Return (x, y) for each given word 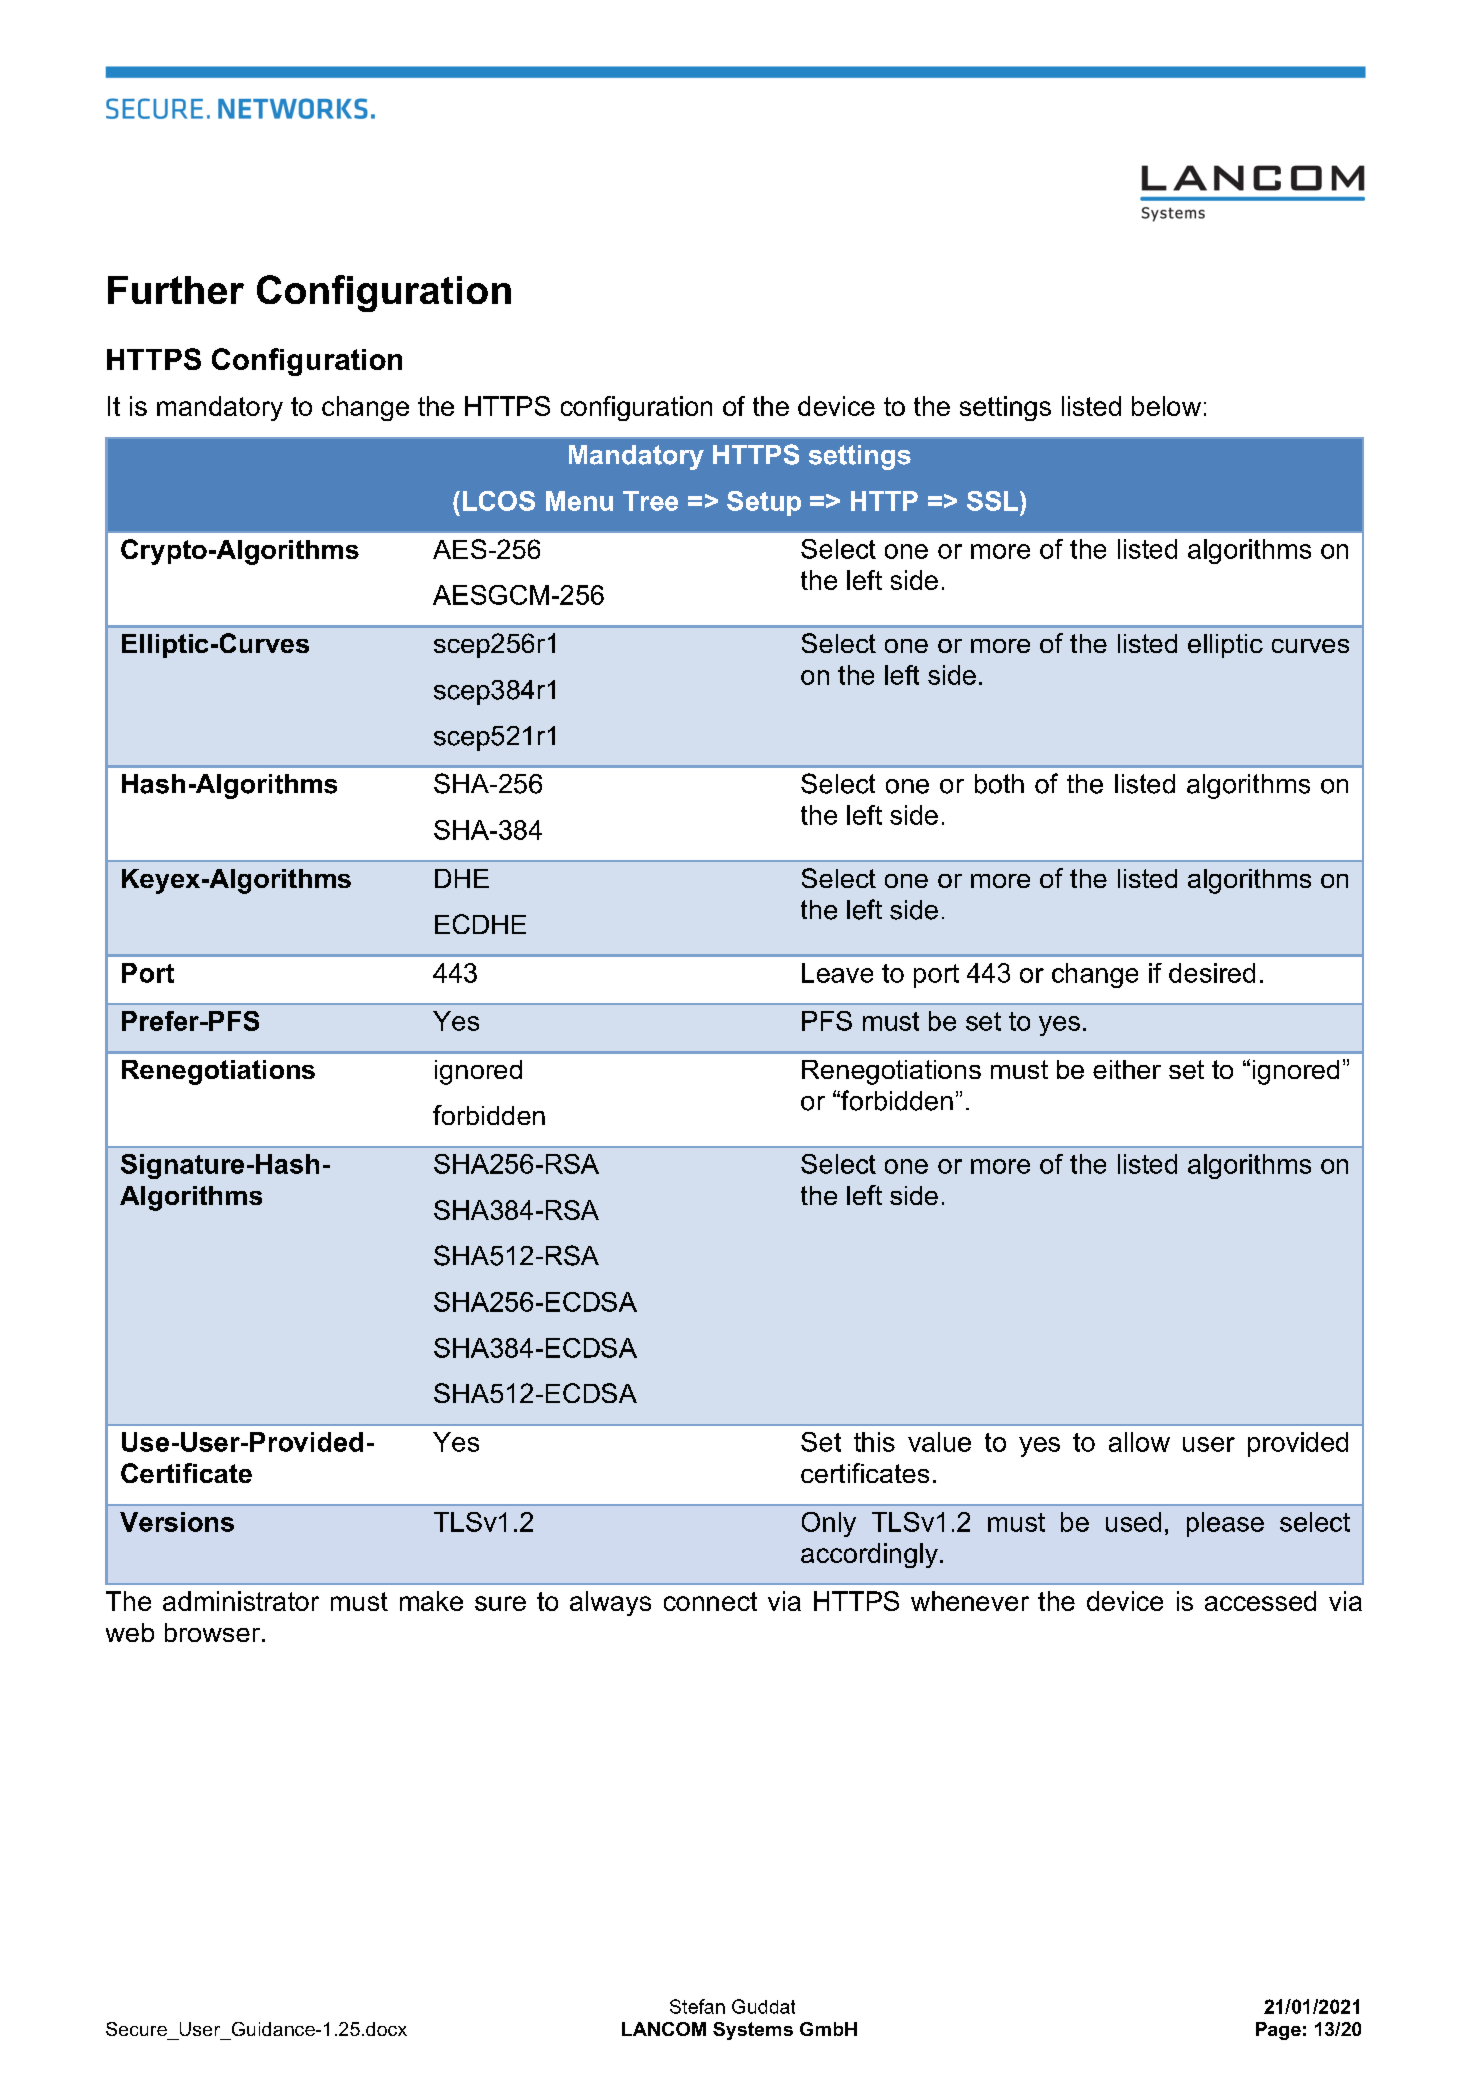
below (1166, 406)
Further (176, 290)
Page (1278, 2031)
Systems (753, 2031)
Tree (650, 501)
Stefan (697, 2006)
